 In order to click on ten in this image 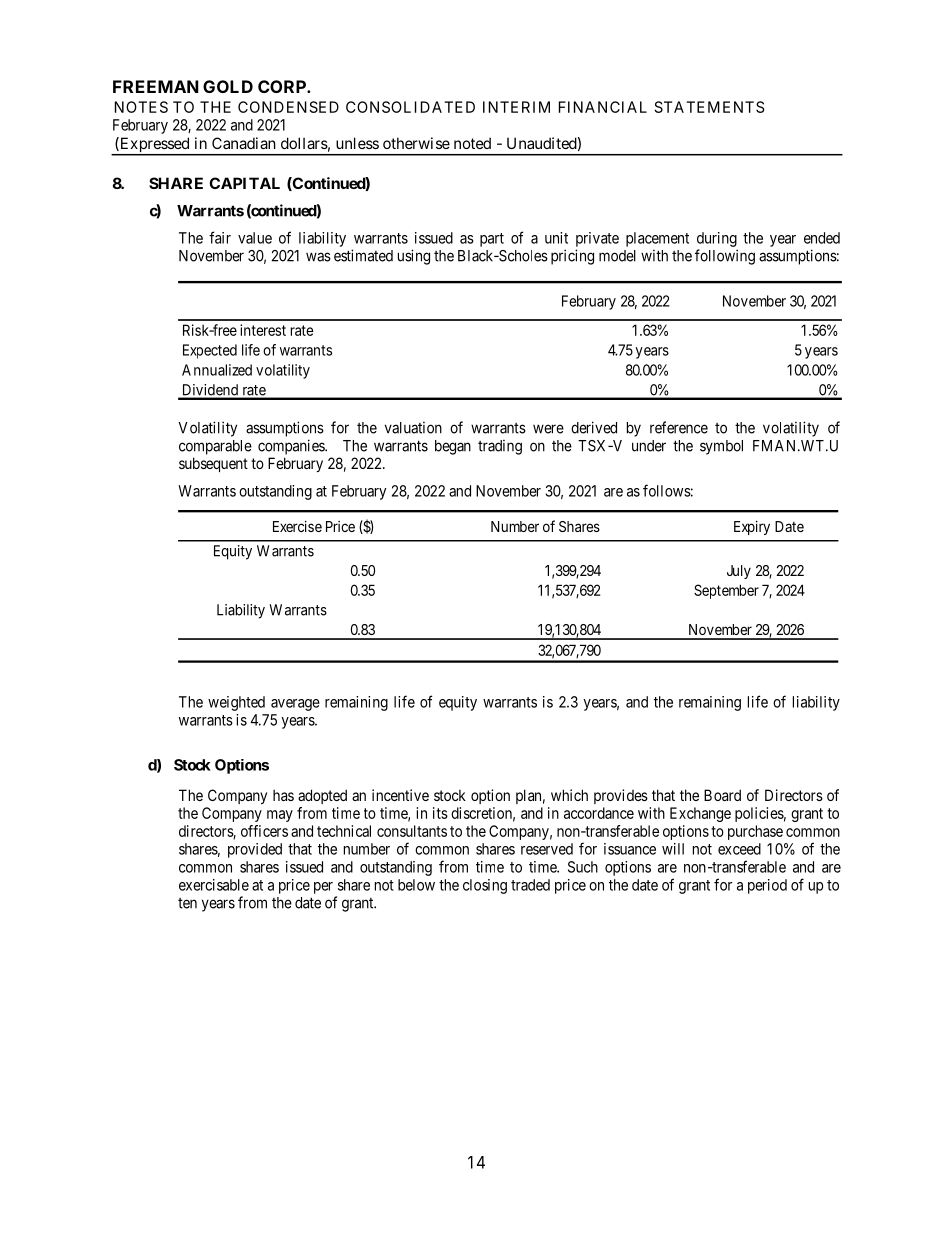, I will do `click(187, 903)`.
